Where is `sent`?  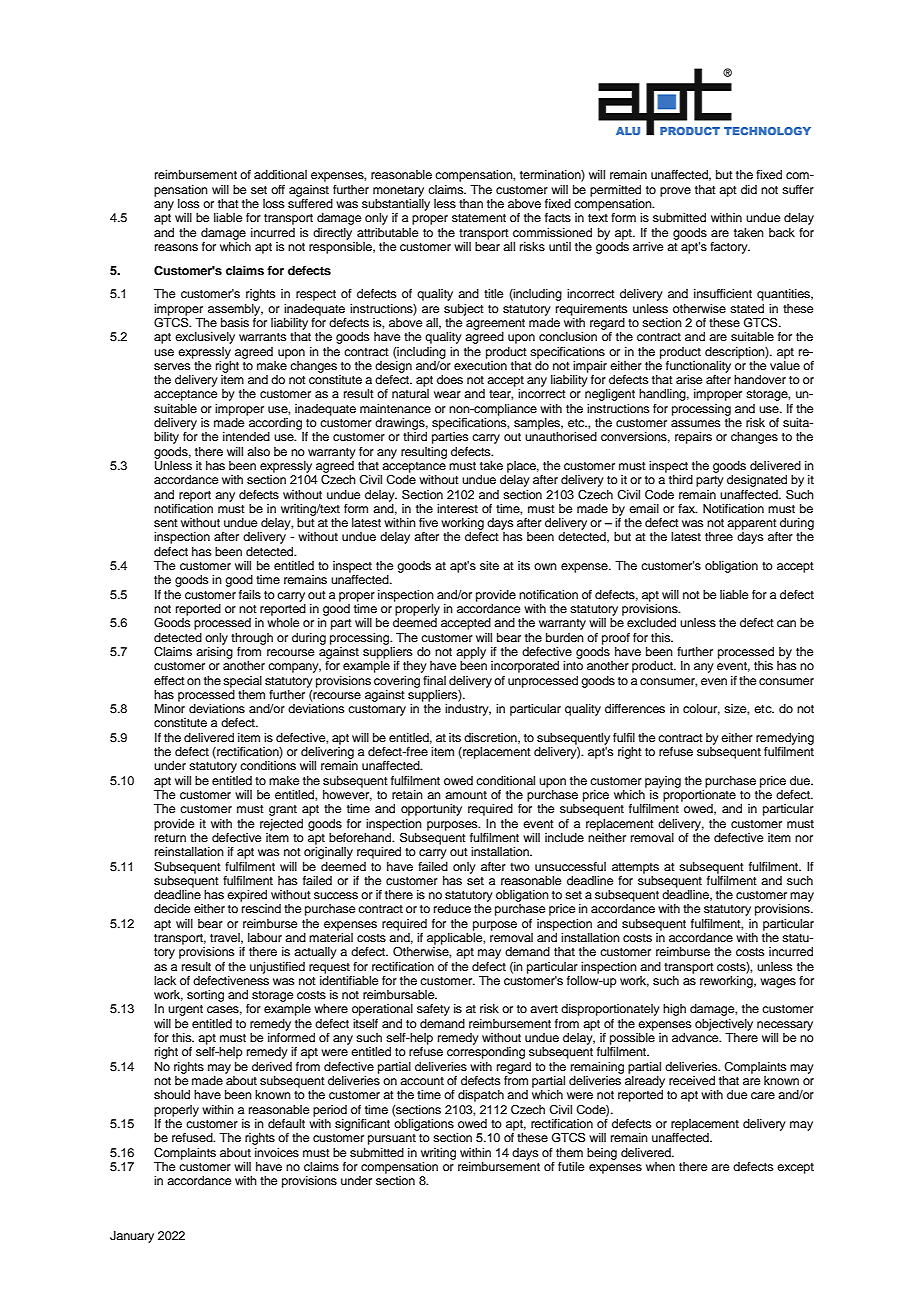
sent is located at coordinates (166, 523).
